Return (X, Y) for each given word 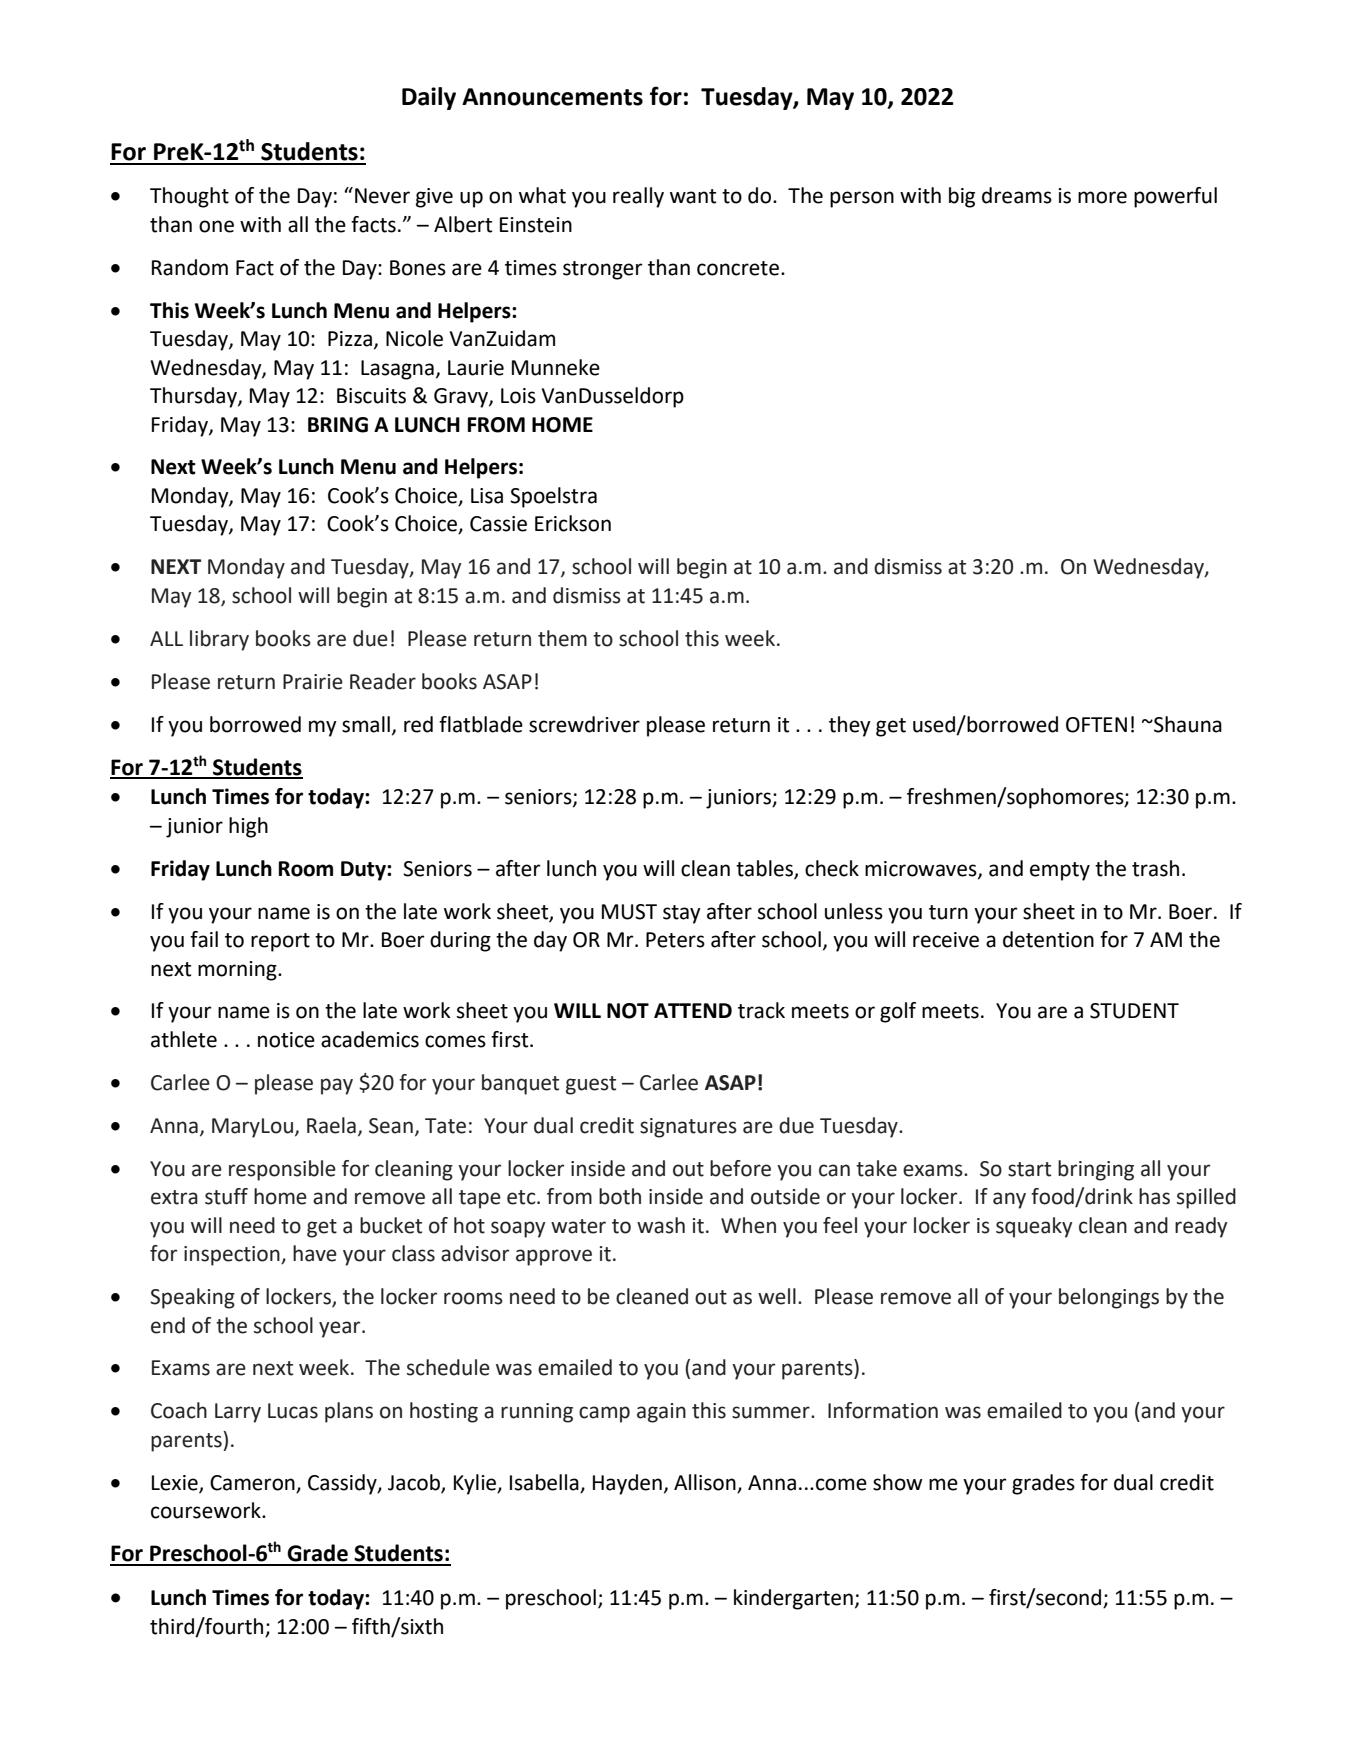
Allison (706, 1483)
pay (337, 1086)
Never (382, 196)
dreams (1017, 195)
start (1029, 1169)
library (219, 640)
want (693, 196)
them (562, 638)
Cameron (253, 1484)
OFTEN (1096, 725)
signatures (688, 1128)
